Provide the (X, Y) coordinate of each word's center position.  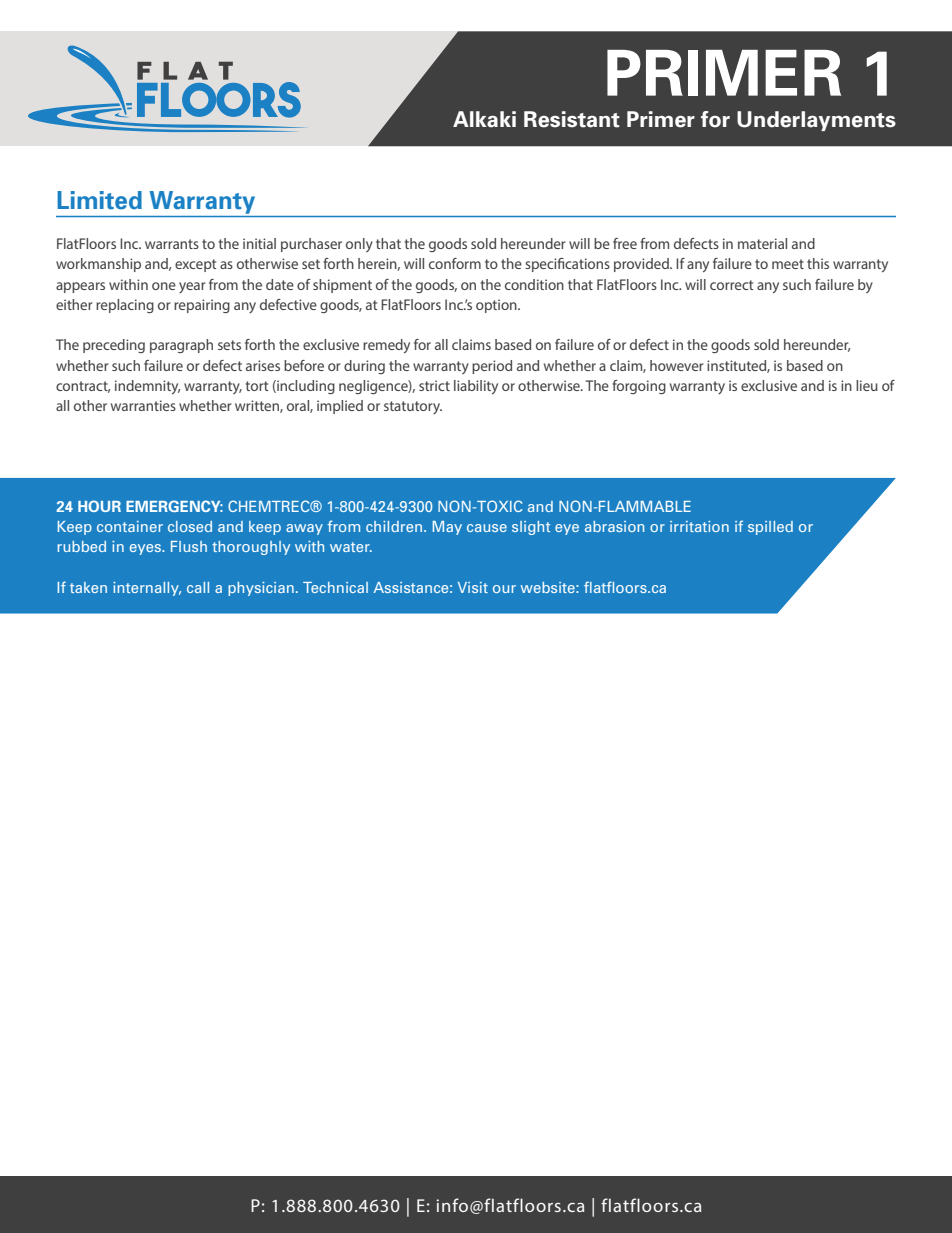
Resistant (572, 119)
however (677, 365)
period (492, 367)
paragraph (181, 346)
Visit (473, 587)
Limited (99, 200)
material (762, 243)
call (198, 587)
